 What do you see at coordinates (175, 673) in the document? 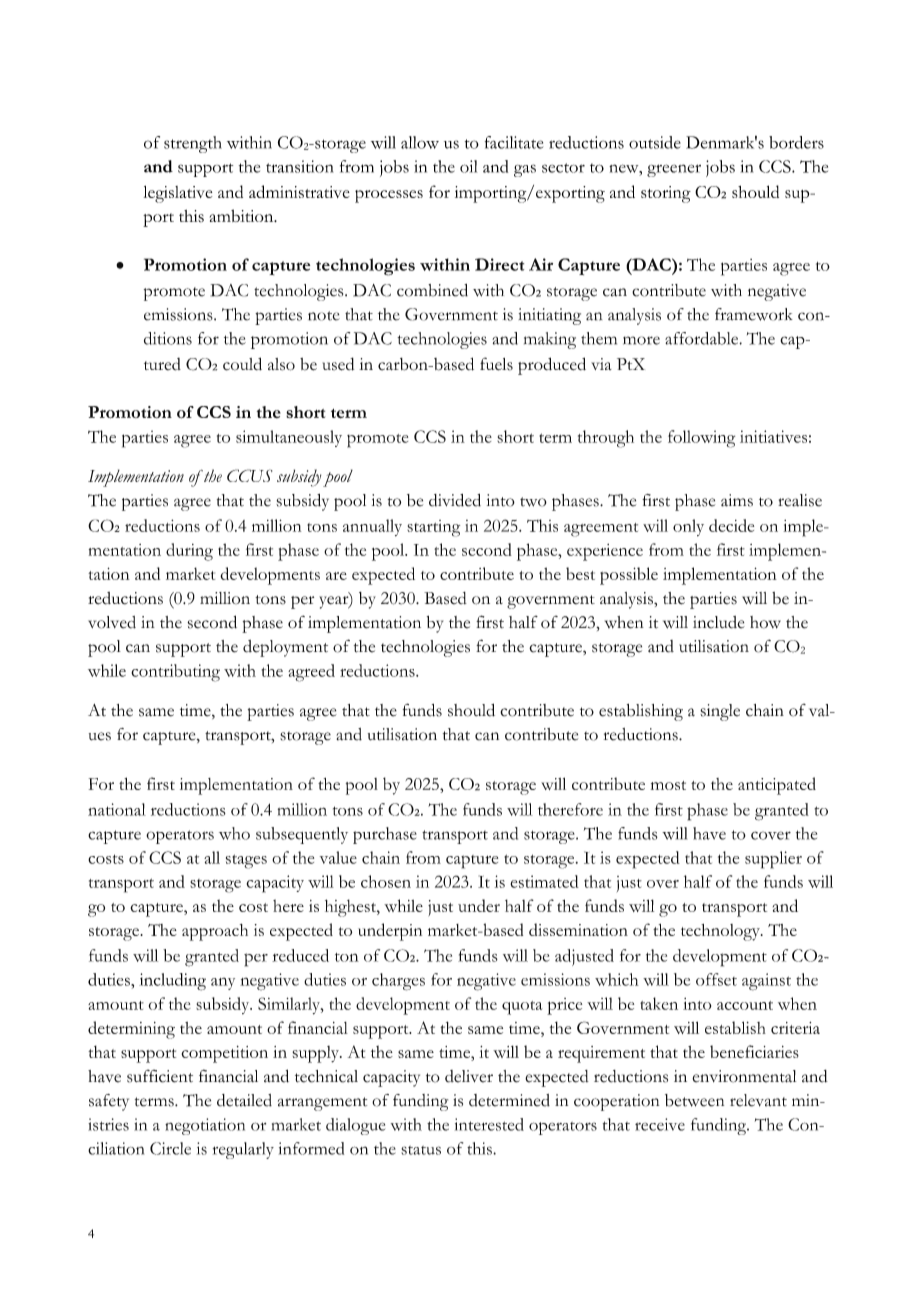
I see `contributing` at bounding box center [175, 673].
